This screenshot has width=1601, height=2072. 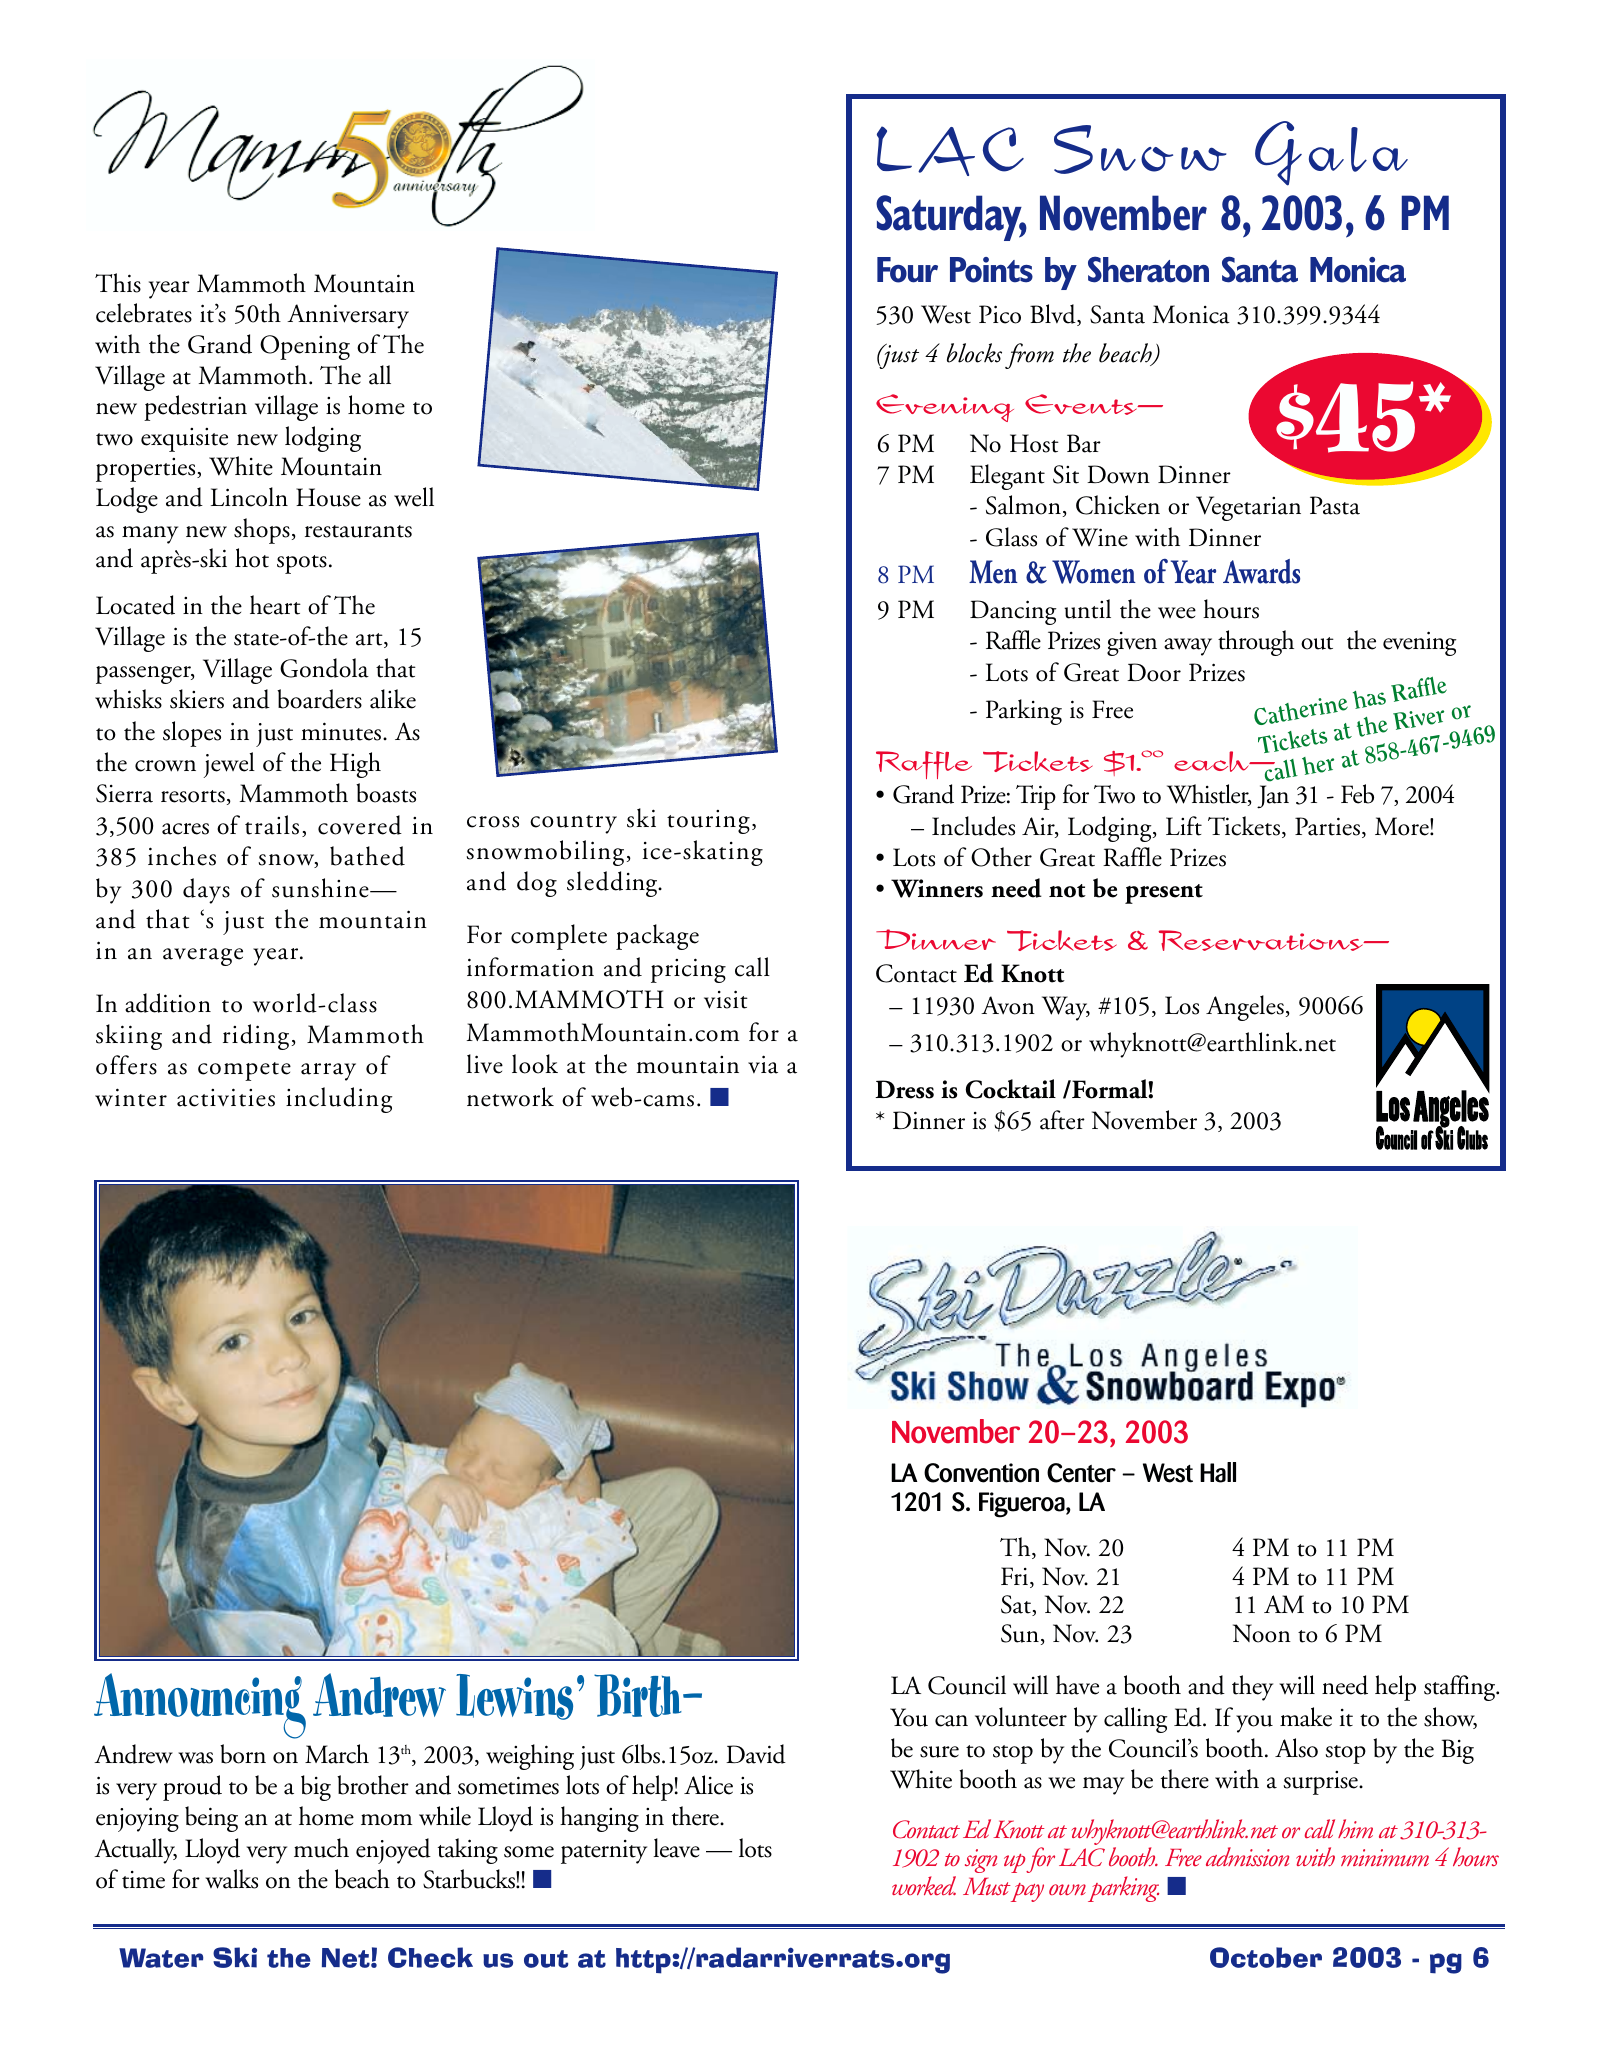 What do you see at coordinates (231, 1879) in the screenshot?
I see `walks` at bounding box center [231, 1879].
